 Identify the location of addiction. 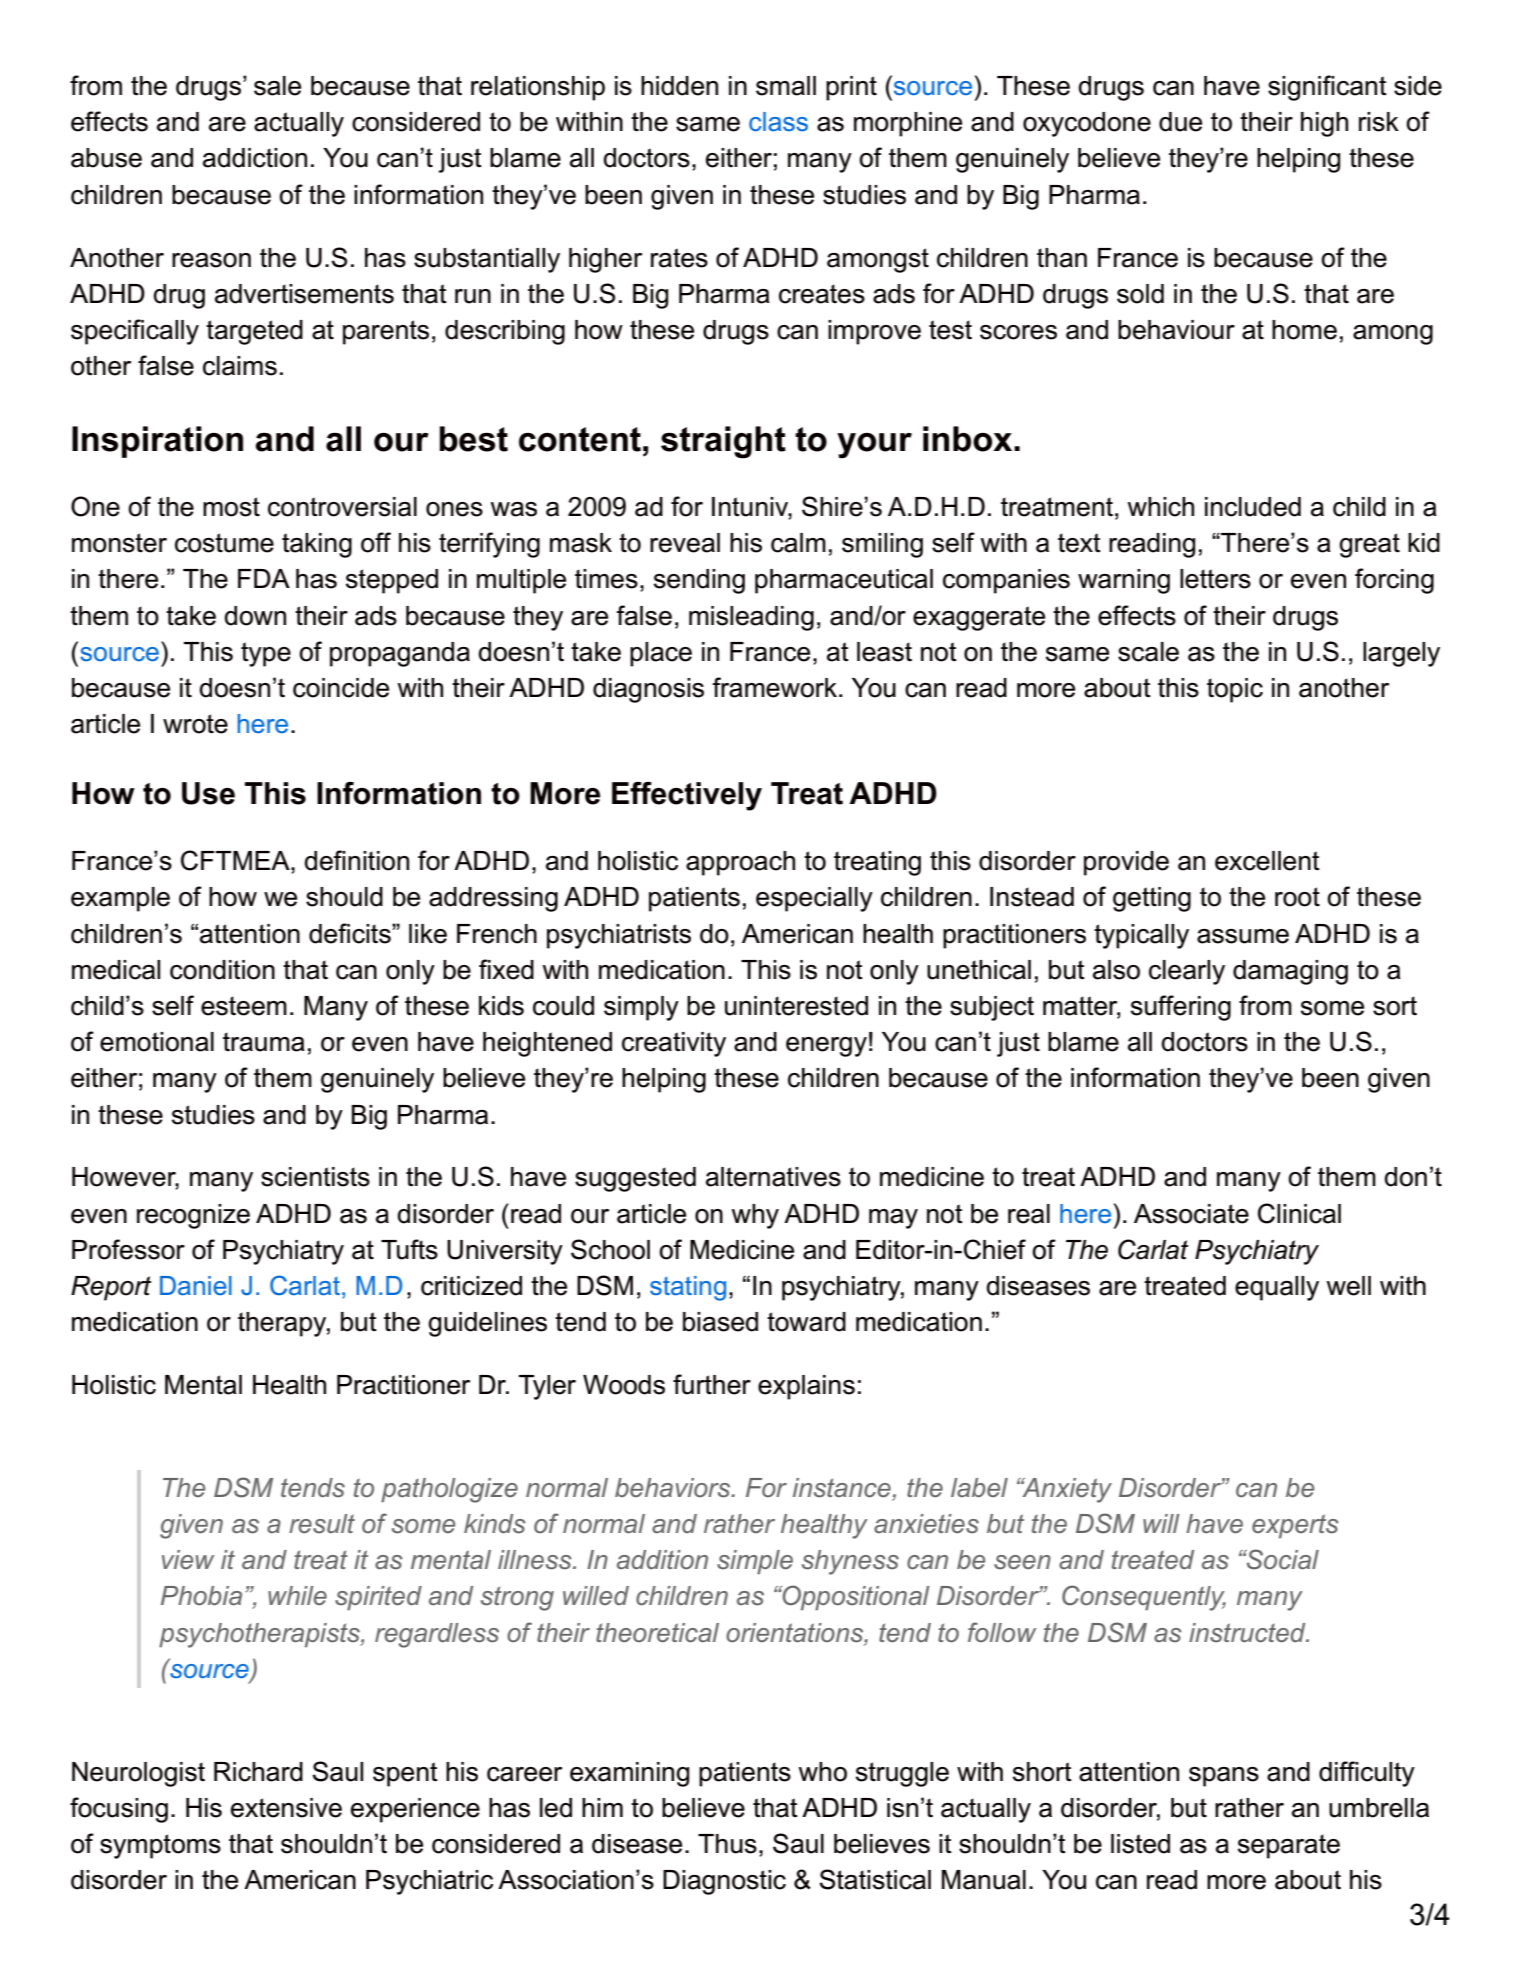
(255, 158).
